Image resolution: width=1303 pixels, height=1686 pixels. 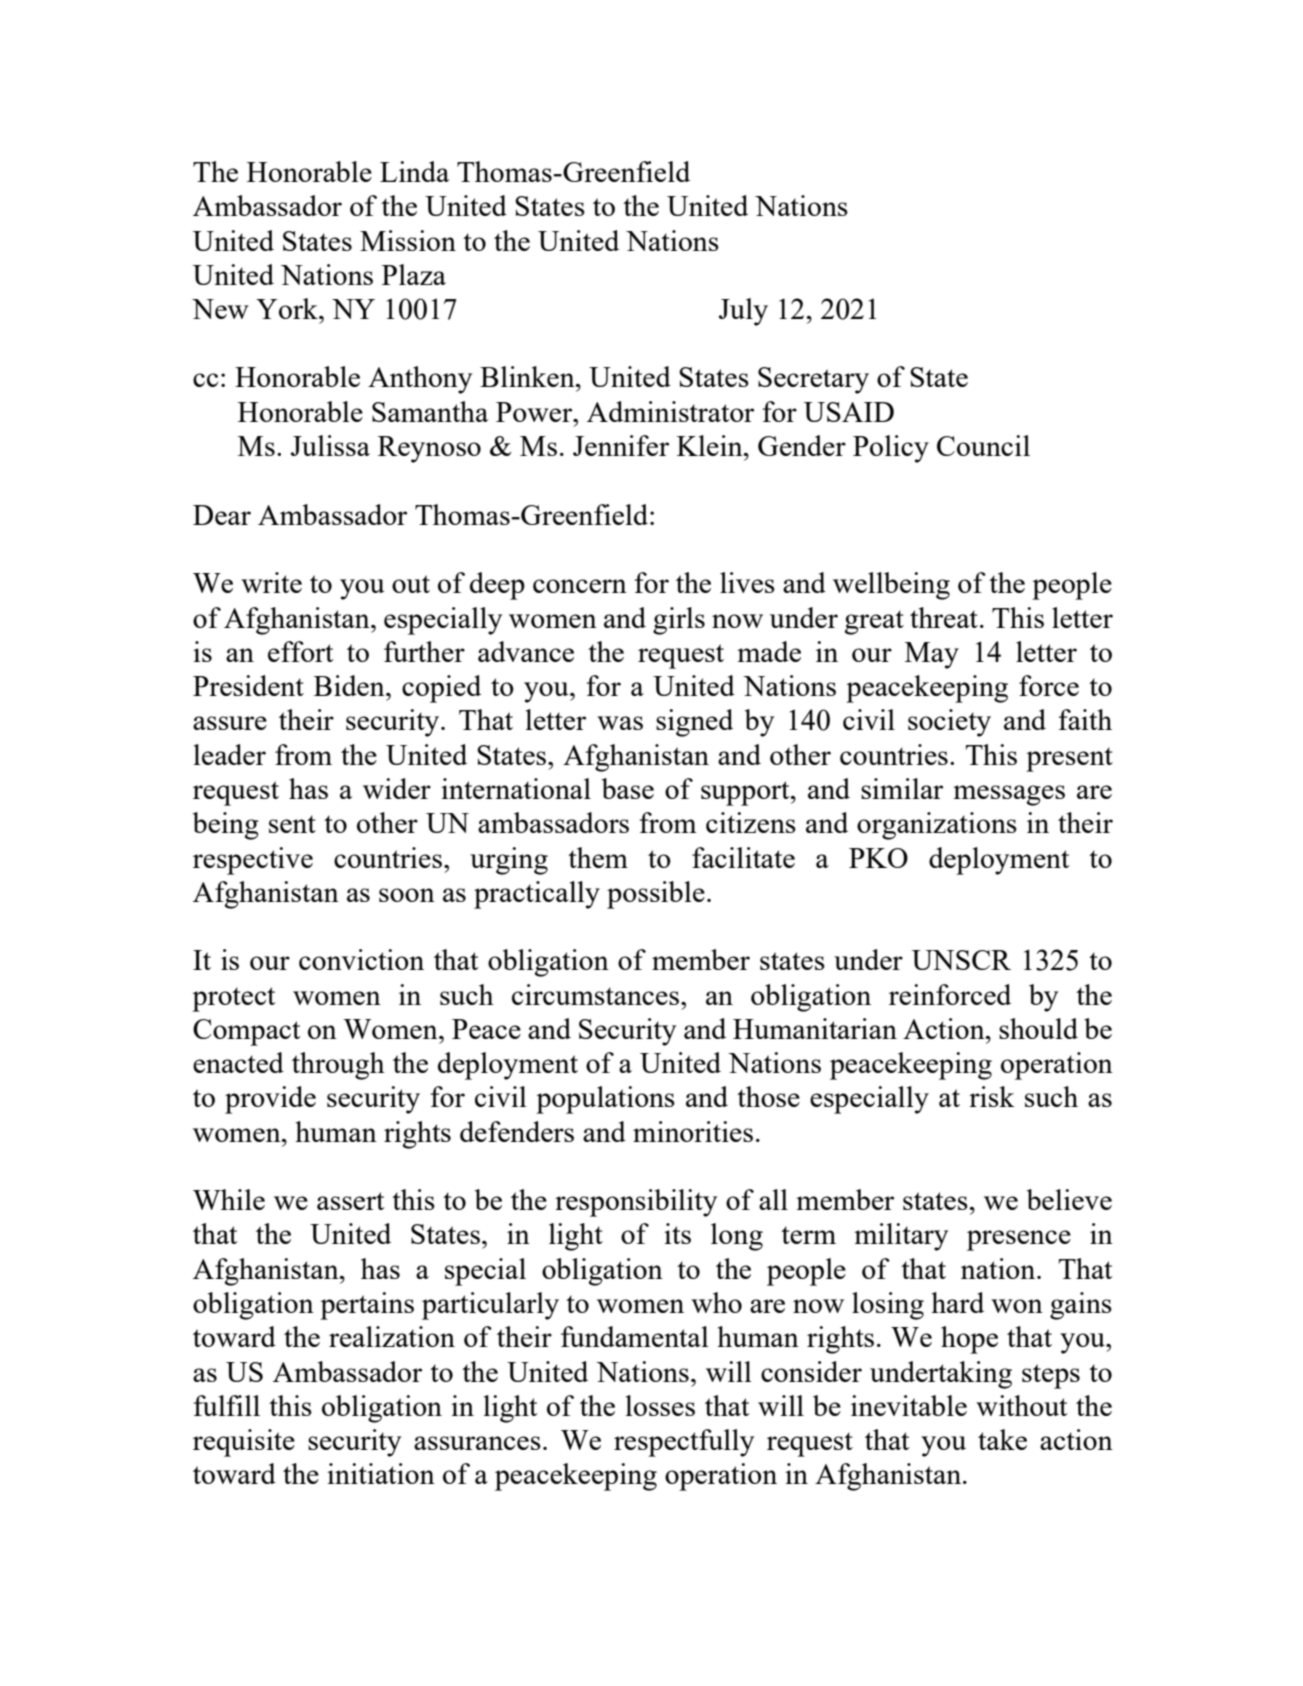 I want to click on initiation, so click(x=381, y=1473).
